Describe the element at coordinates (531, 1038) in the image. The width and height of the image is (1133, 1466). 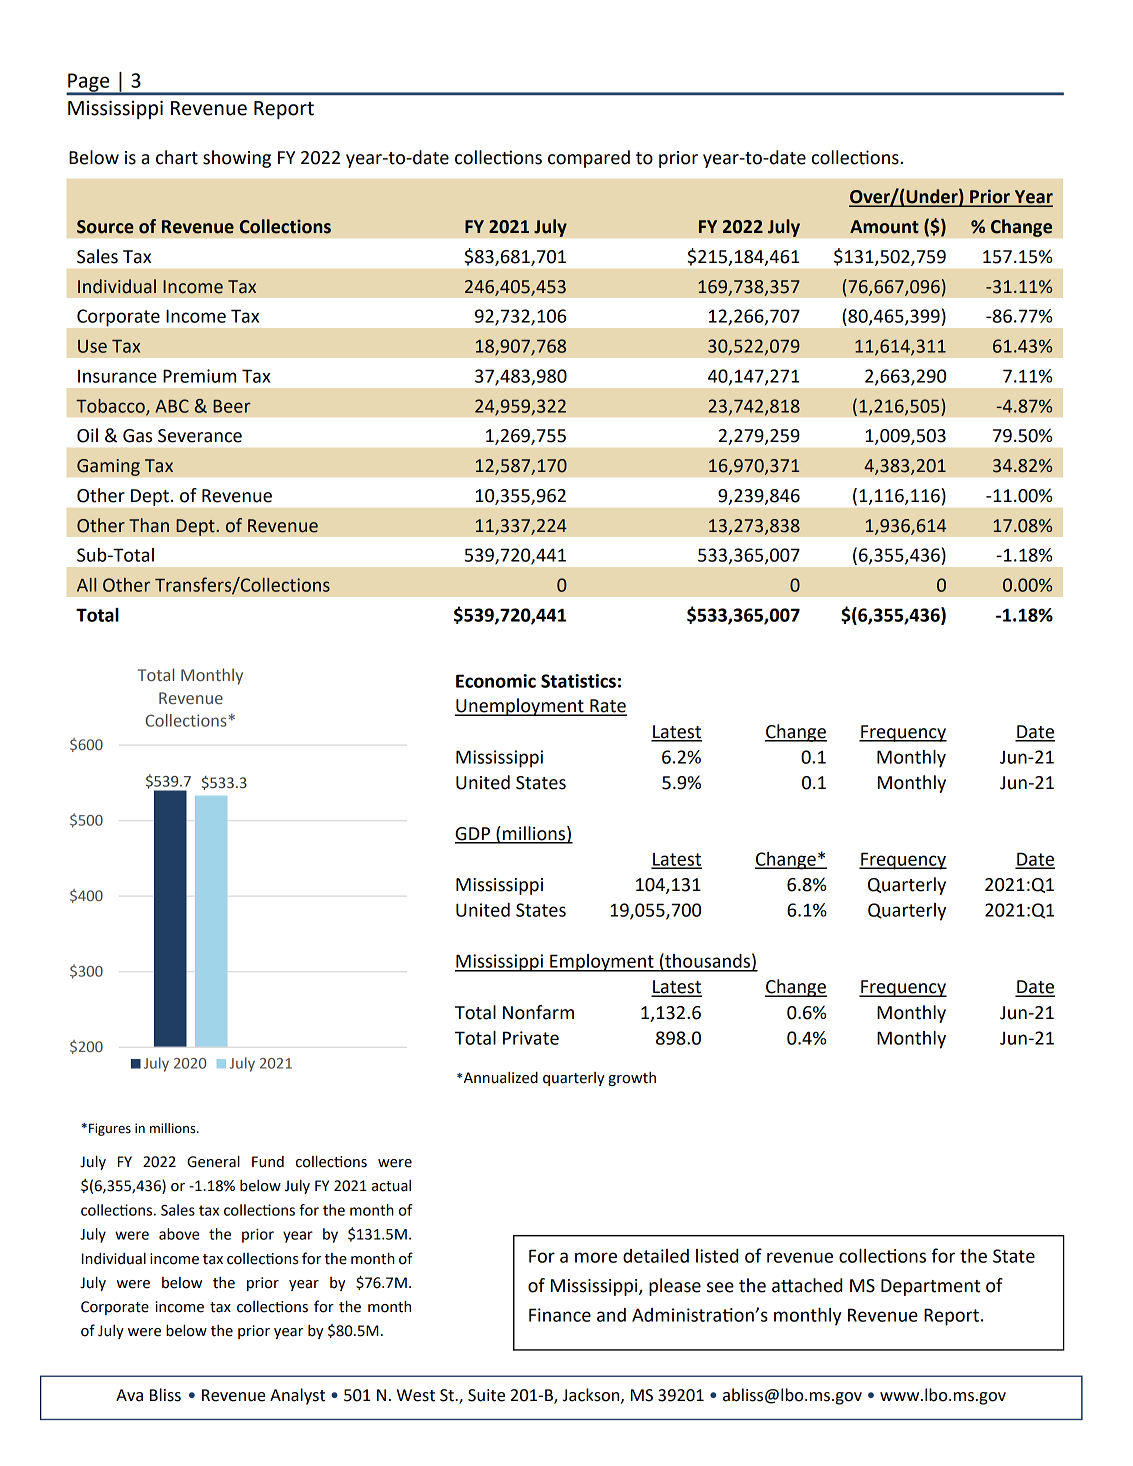
I see `Private` at that location.
